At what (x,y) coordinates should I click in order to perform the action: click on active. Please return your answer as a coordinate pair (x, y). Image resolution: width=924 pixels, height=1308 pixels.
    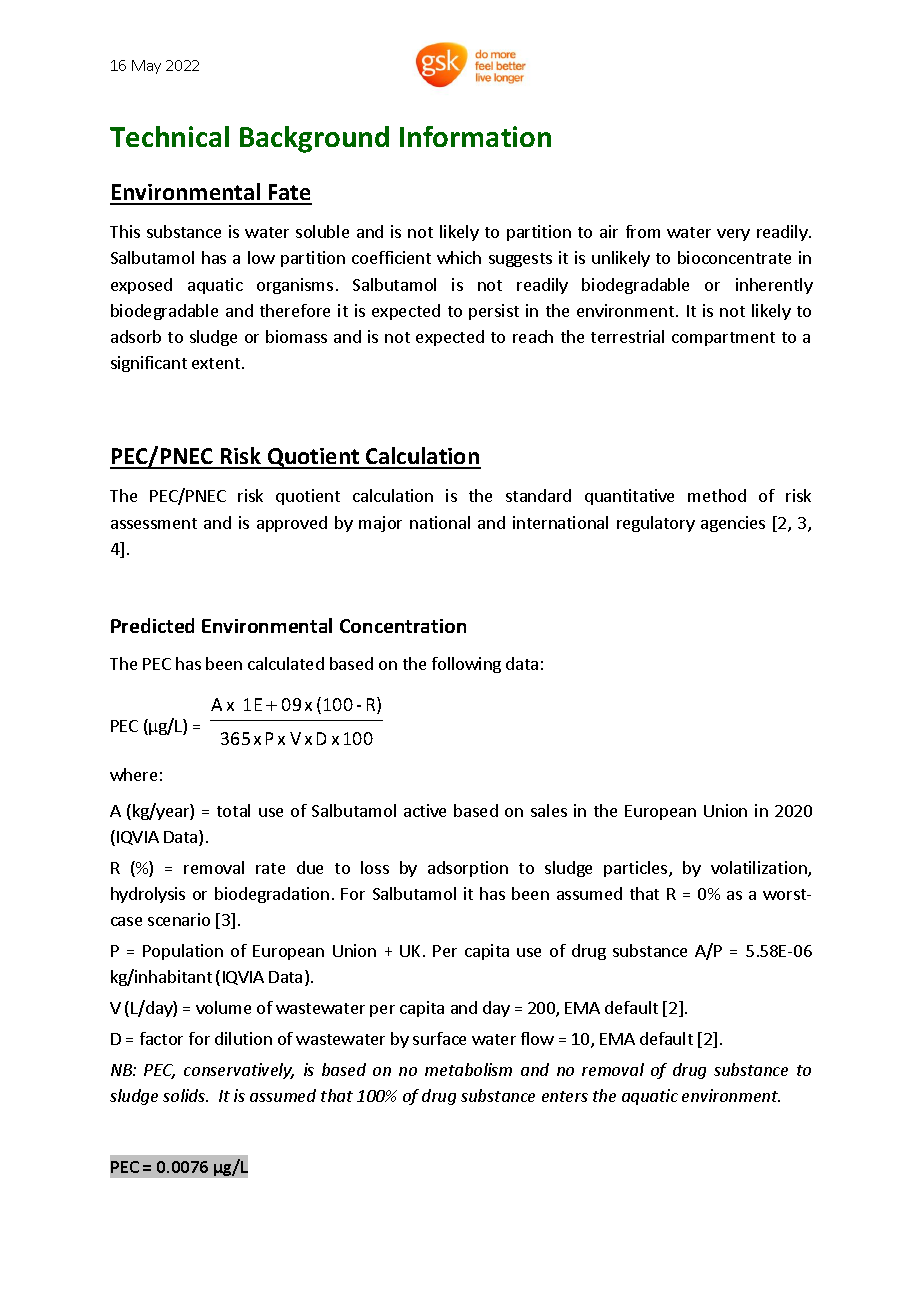
    Looking at the image, I should click on (425, 810).
